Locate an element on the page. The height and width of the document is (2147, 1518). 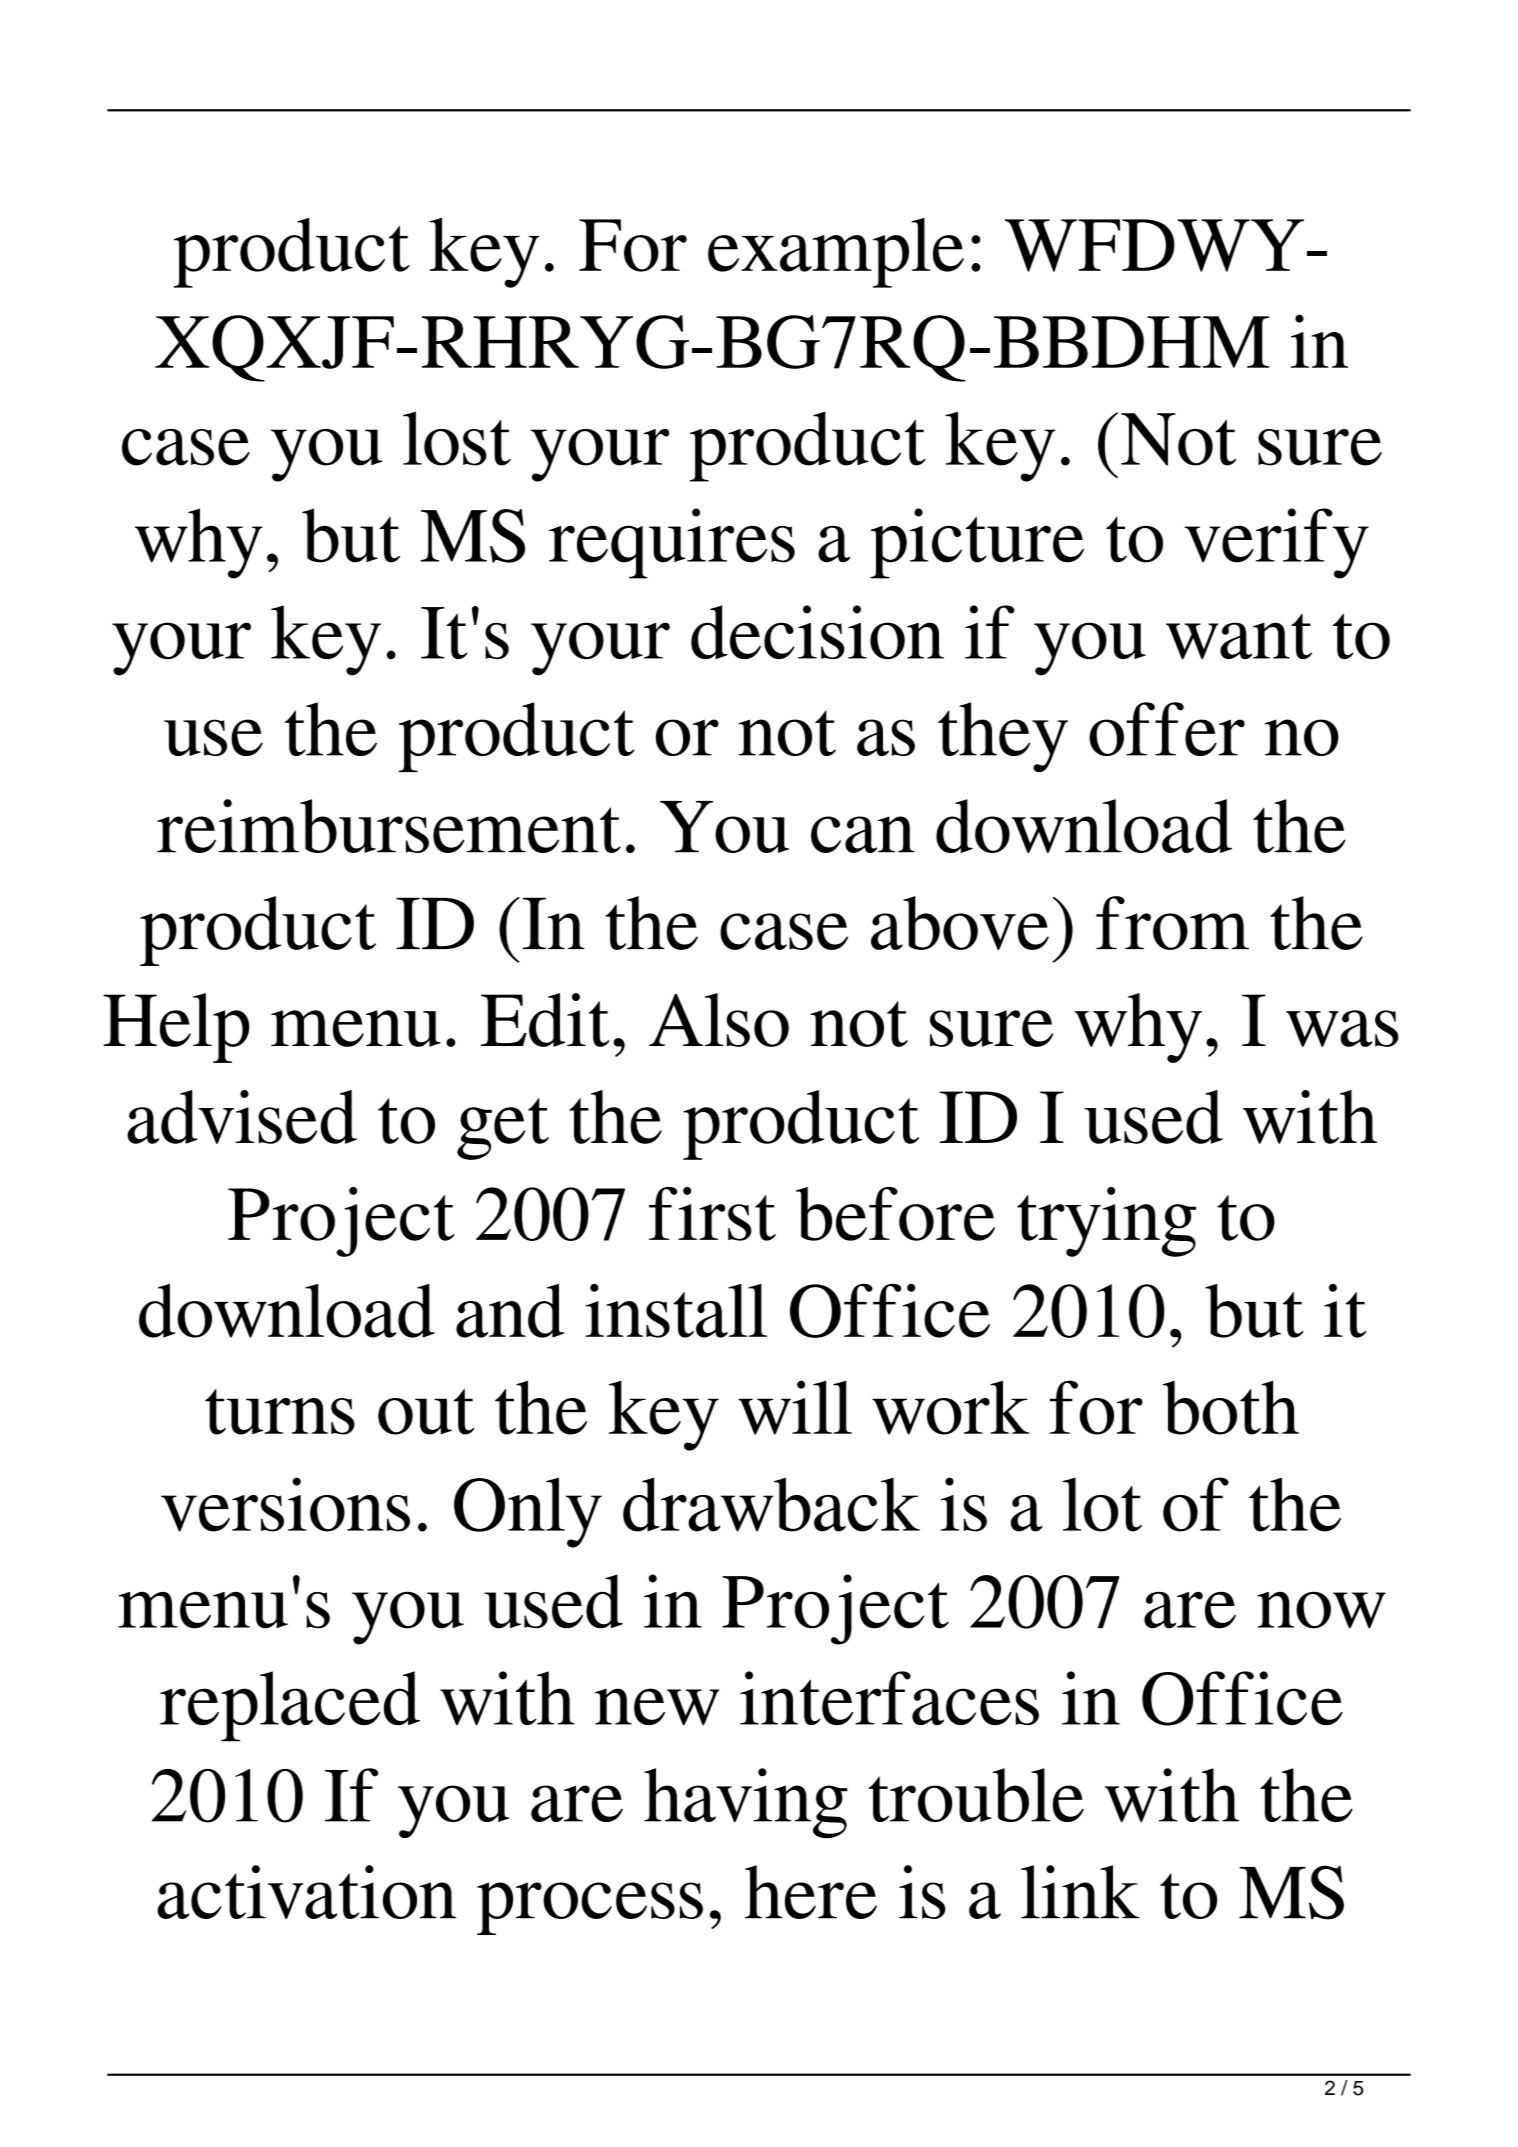
was is located at coordinates (1342, 1028).
